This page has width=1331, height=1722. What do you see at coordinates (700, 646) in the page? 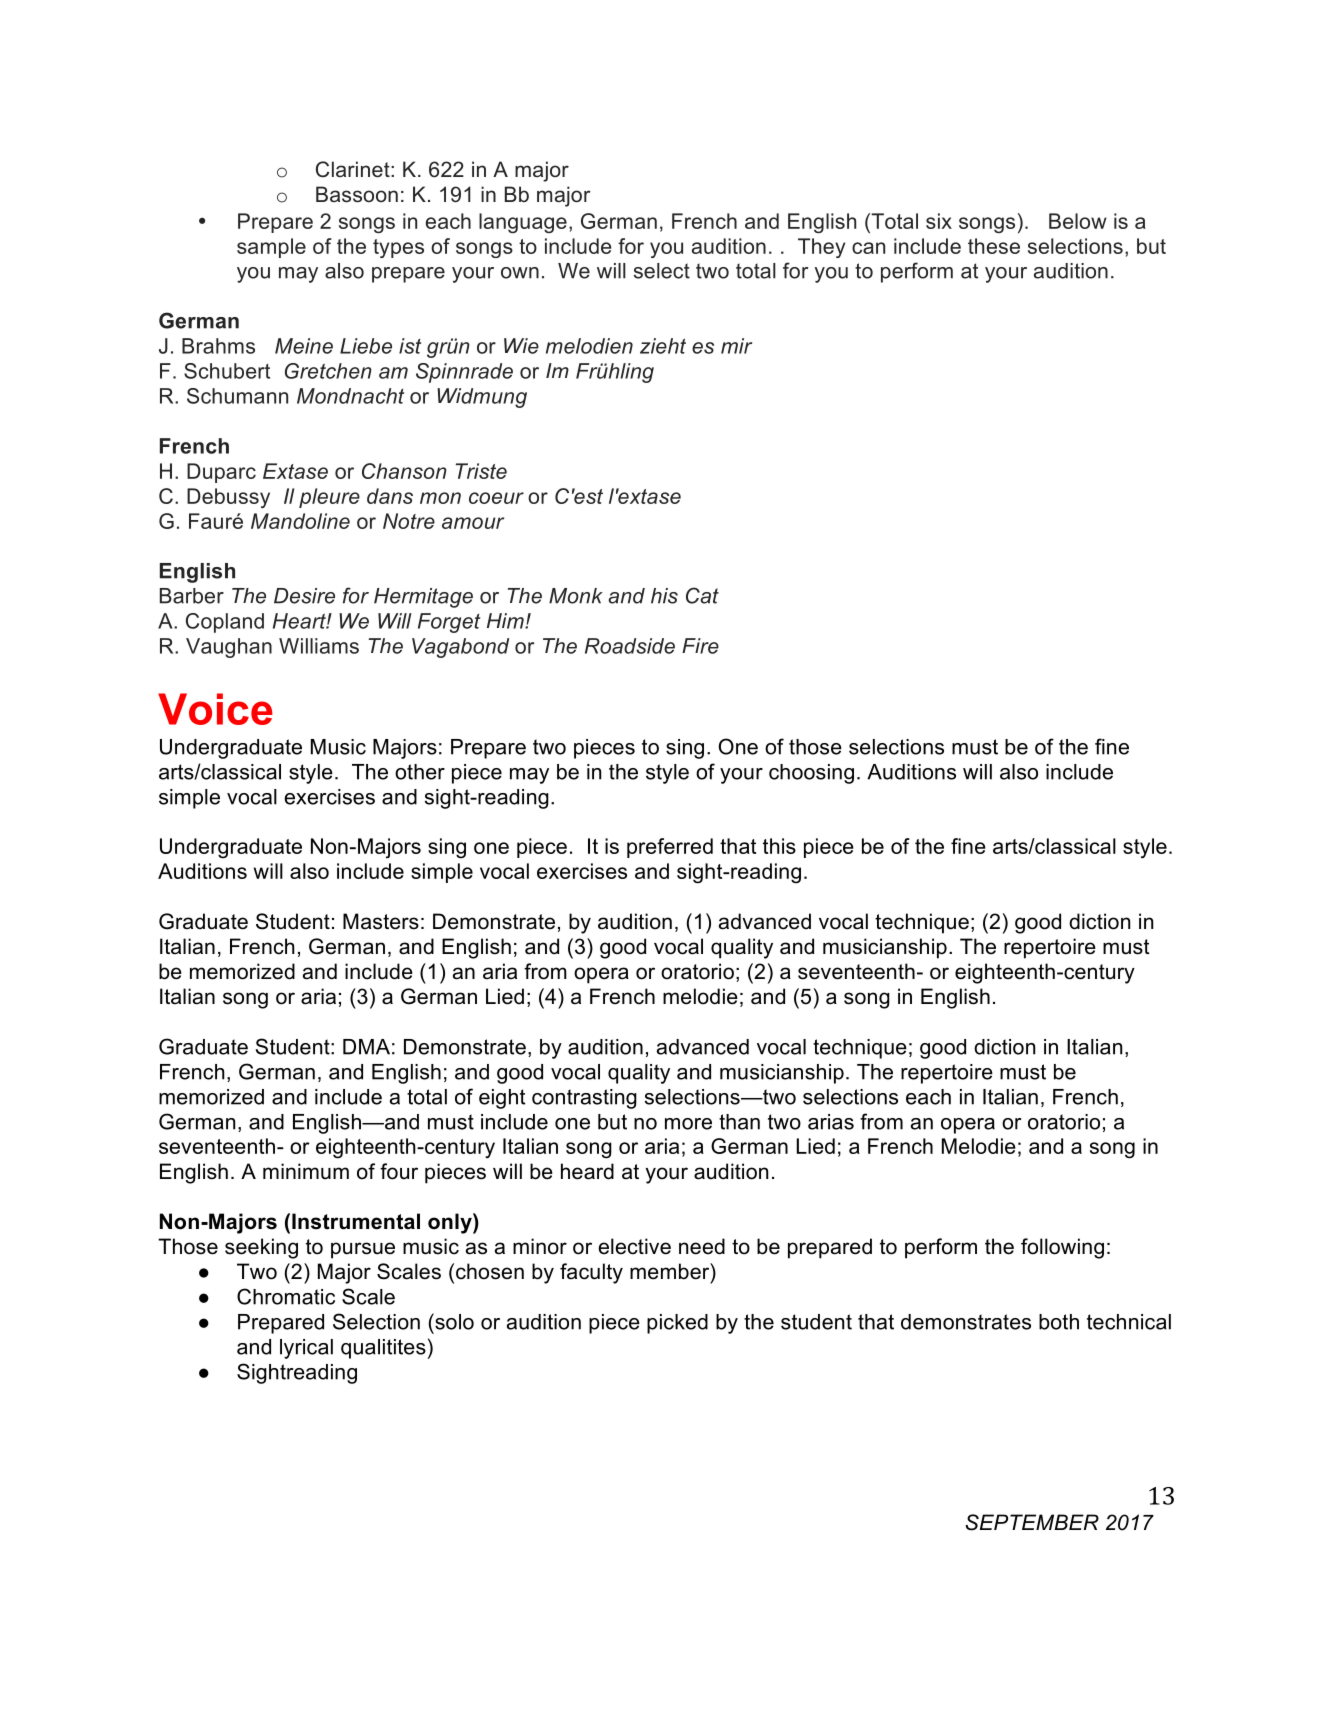
I see `Fire` at bounding box center [700, 646].
